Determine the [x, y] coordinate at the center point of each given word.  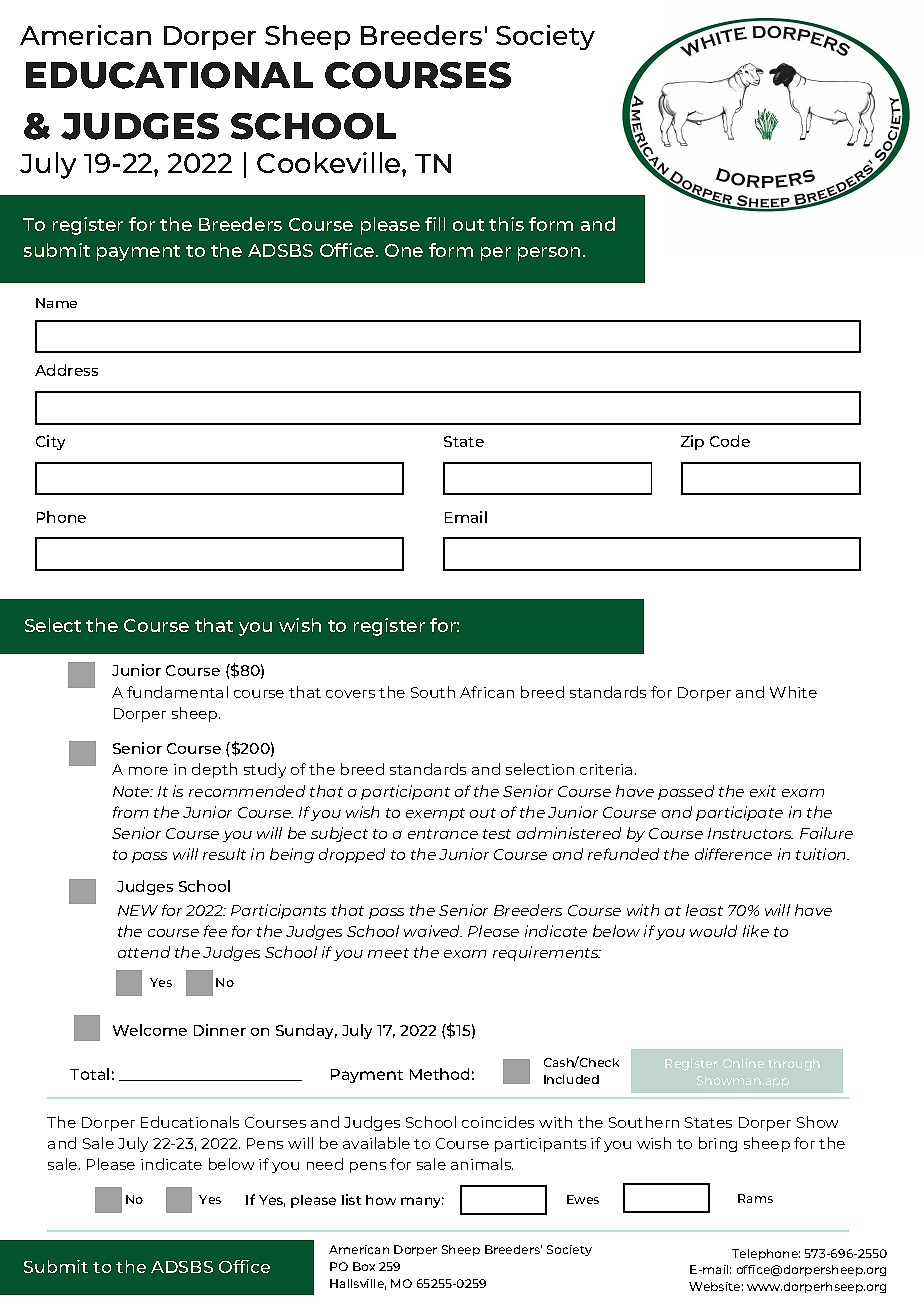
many [422, 1202]
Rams [755, 1198]
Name [56, 303]
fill [435, 224]
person [549, 254]
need [325, 1164]
